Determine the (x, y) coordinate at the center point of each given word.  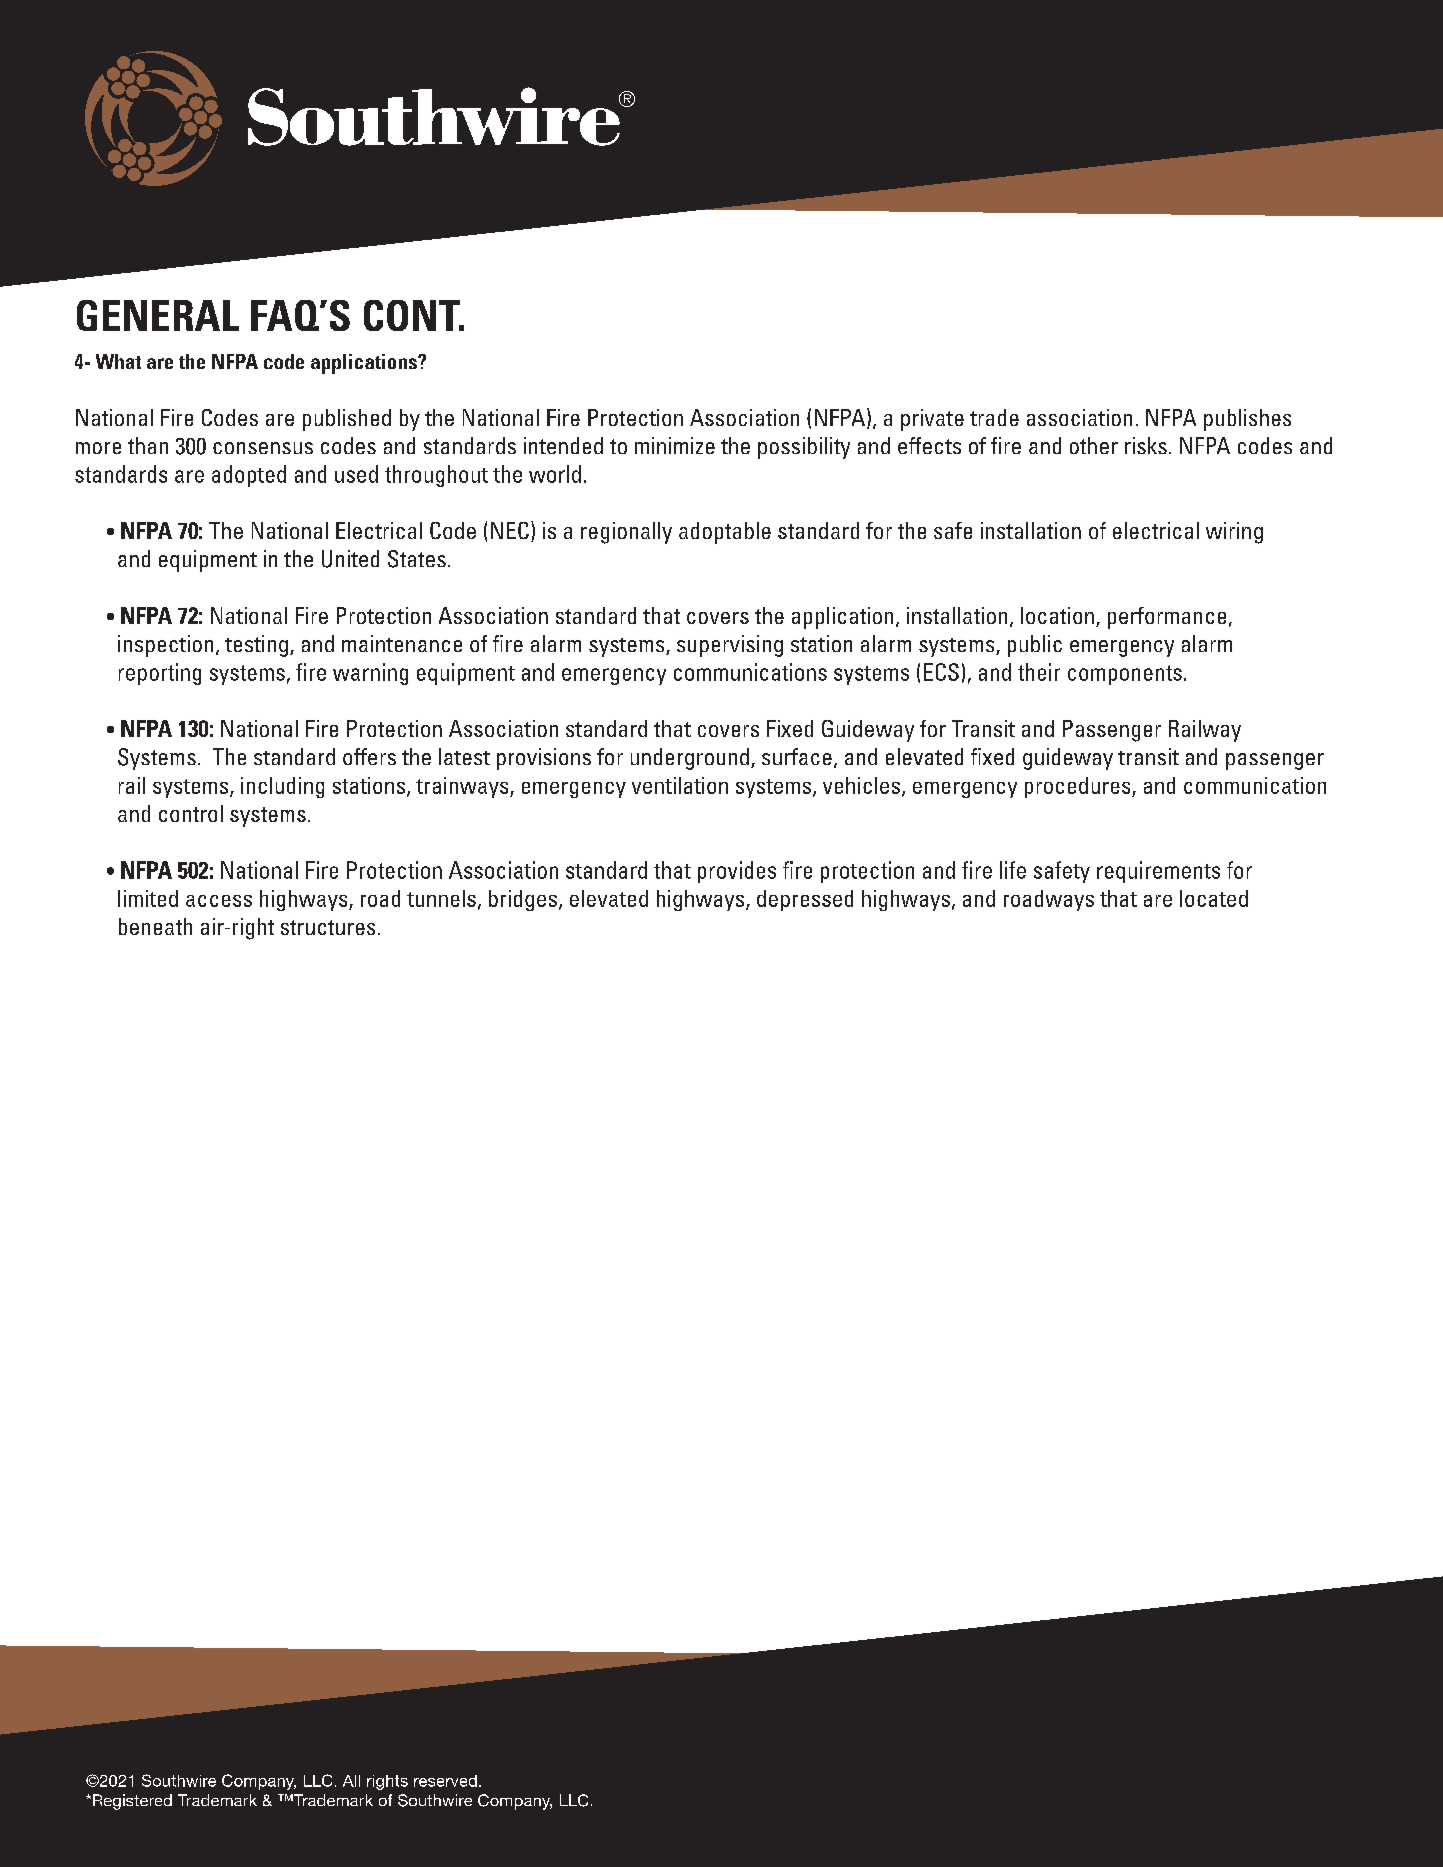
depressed (805, 900)
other (1094, 445)
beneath (155, 926)
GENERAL (158, 315)
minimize (675, 445)
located (1214, 898)
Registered (132, 1802)
